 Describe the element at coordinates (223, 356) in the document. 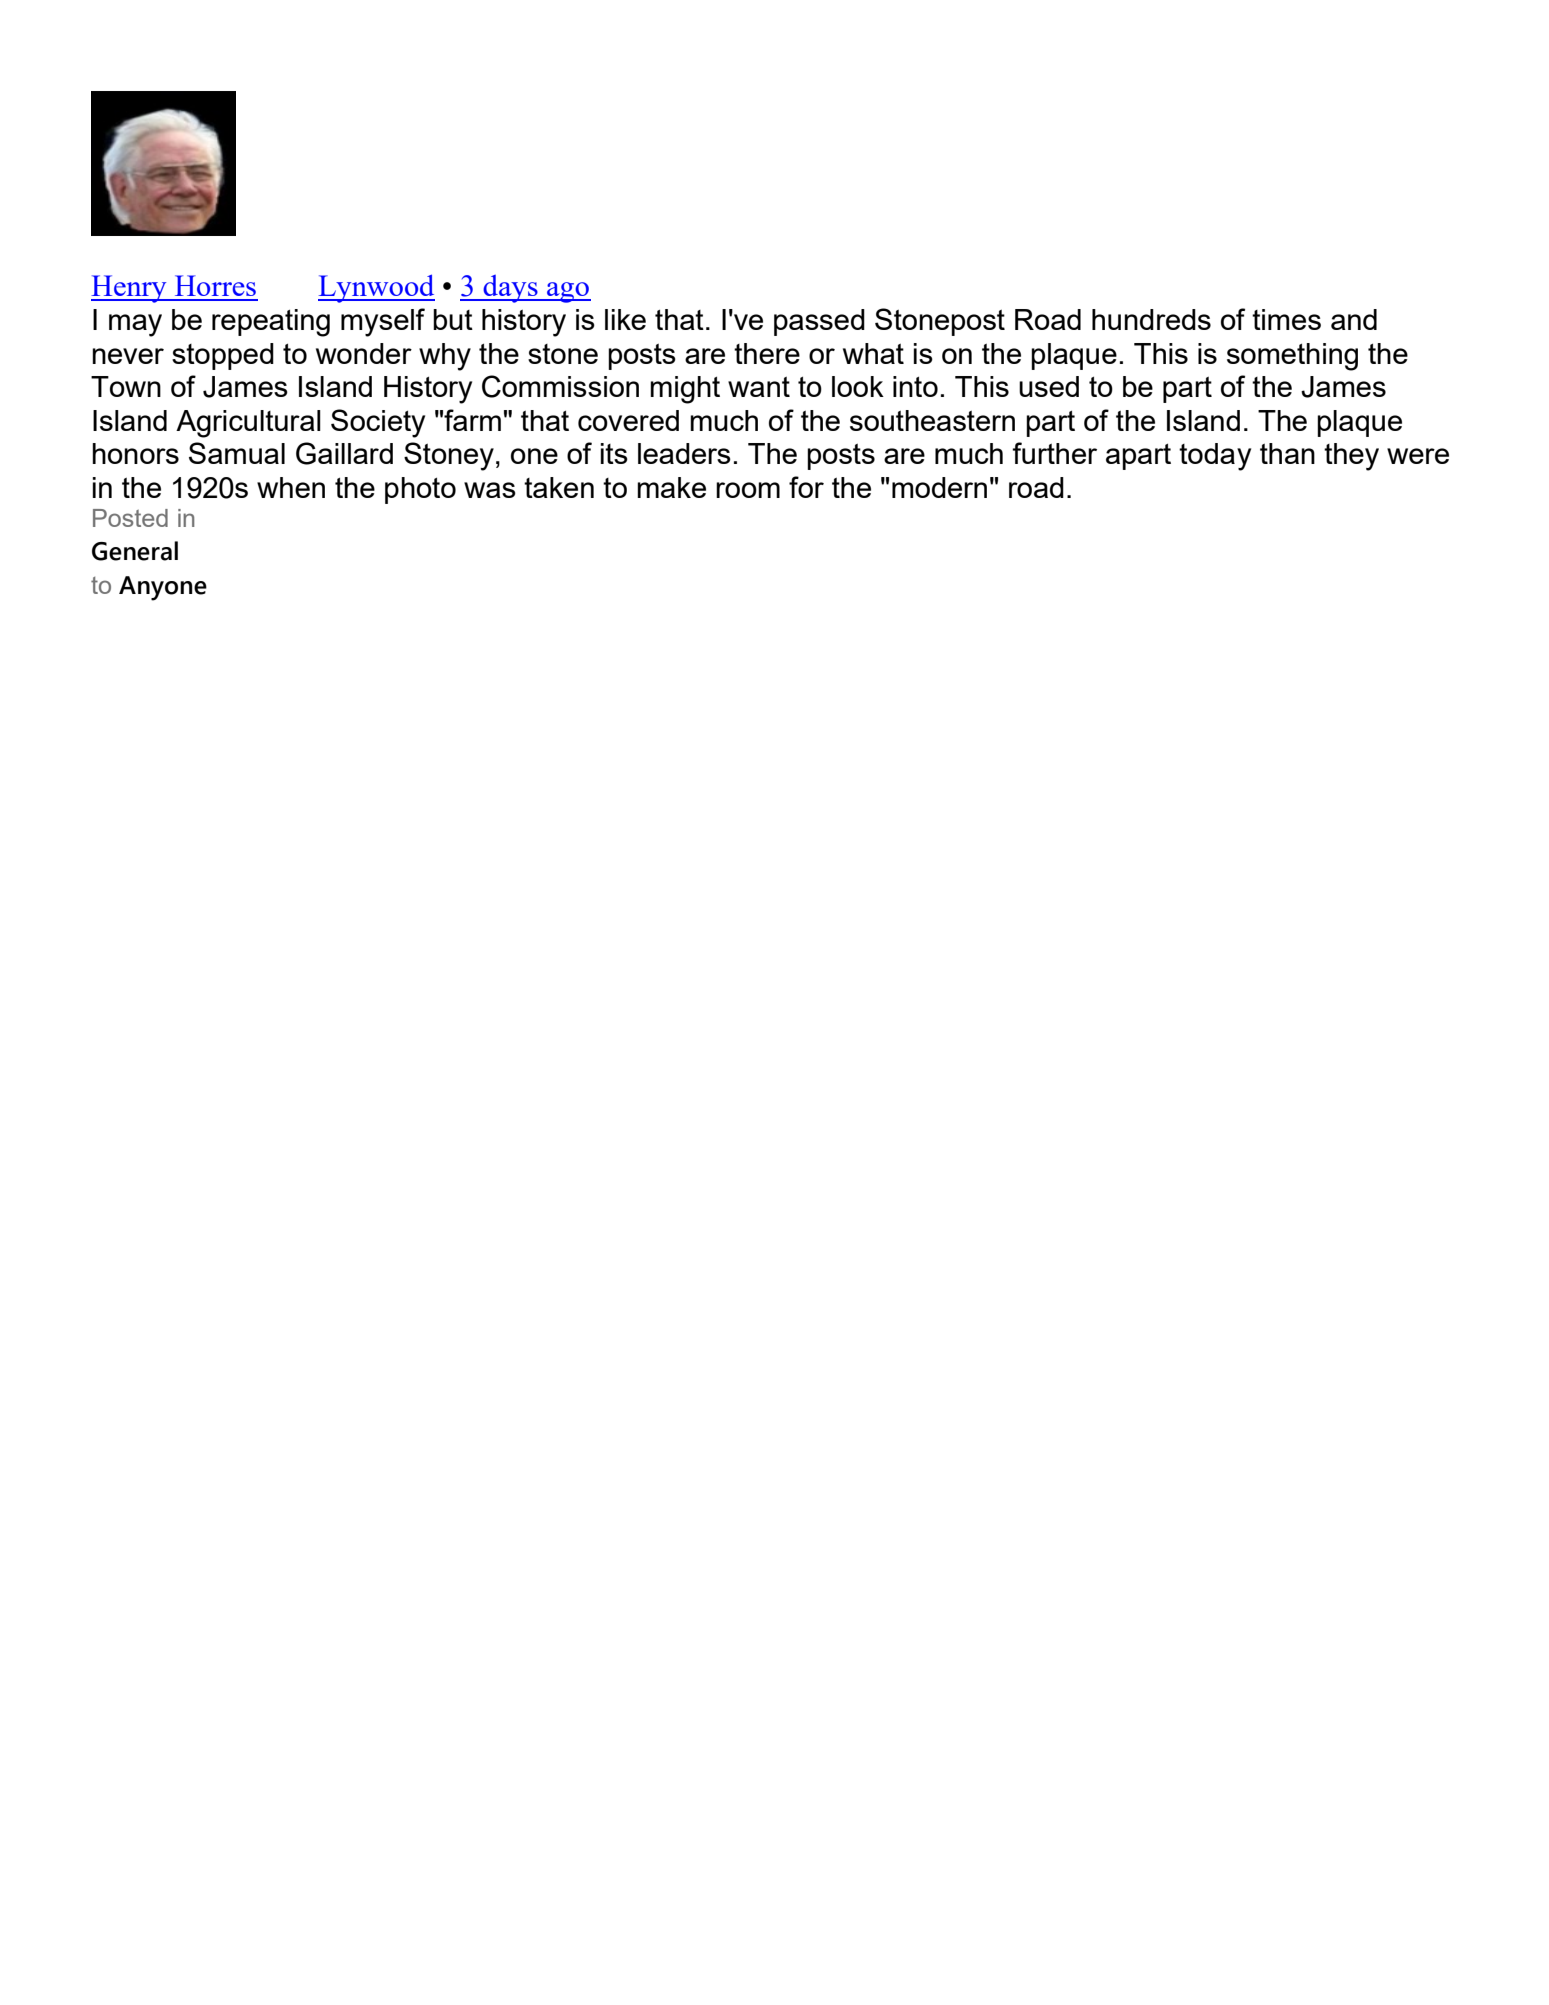

I see `stopped` at that location.
